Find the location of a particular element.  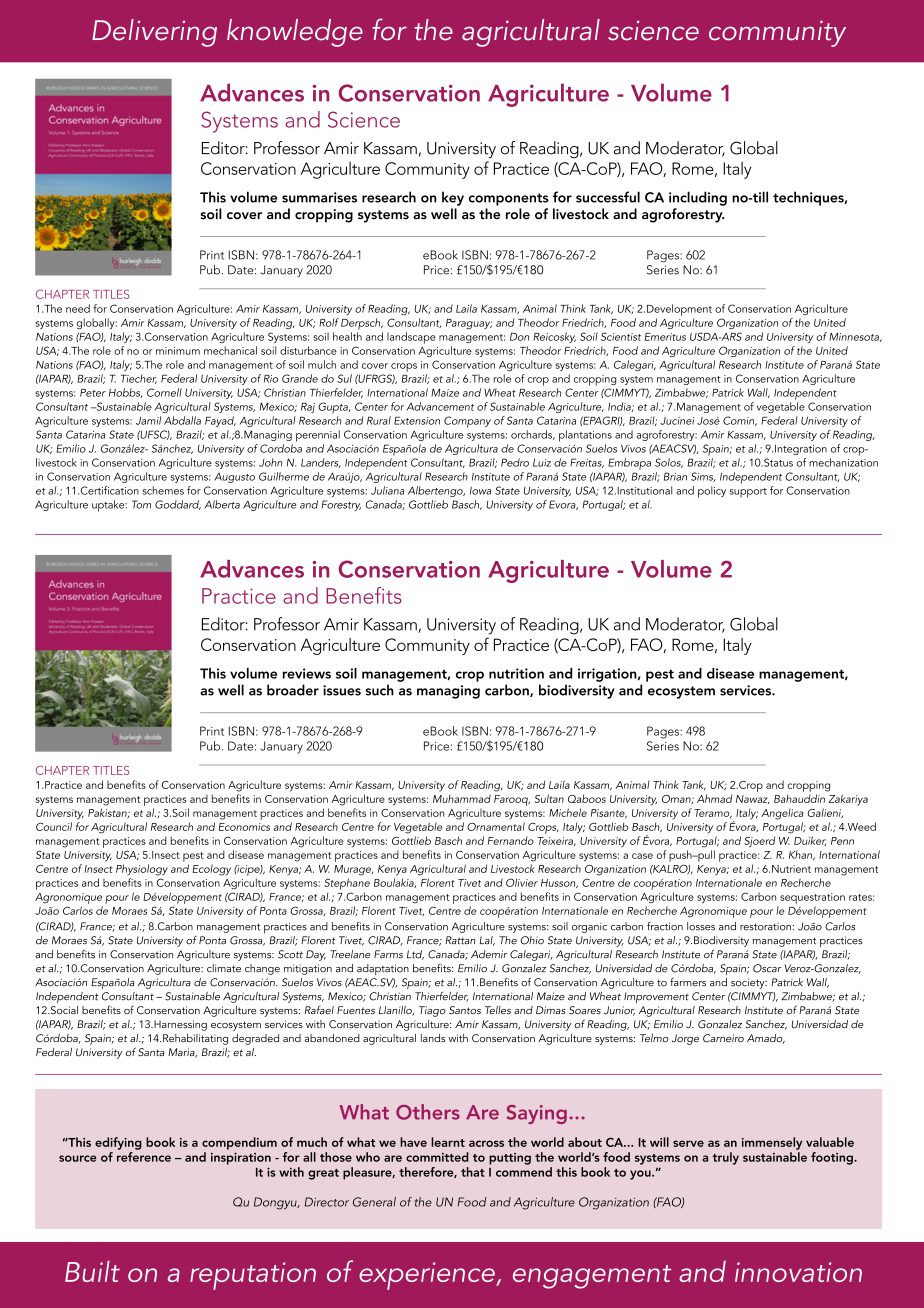

support is located at coordinates (748, 493).
